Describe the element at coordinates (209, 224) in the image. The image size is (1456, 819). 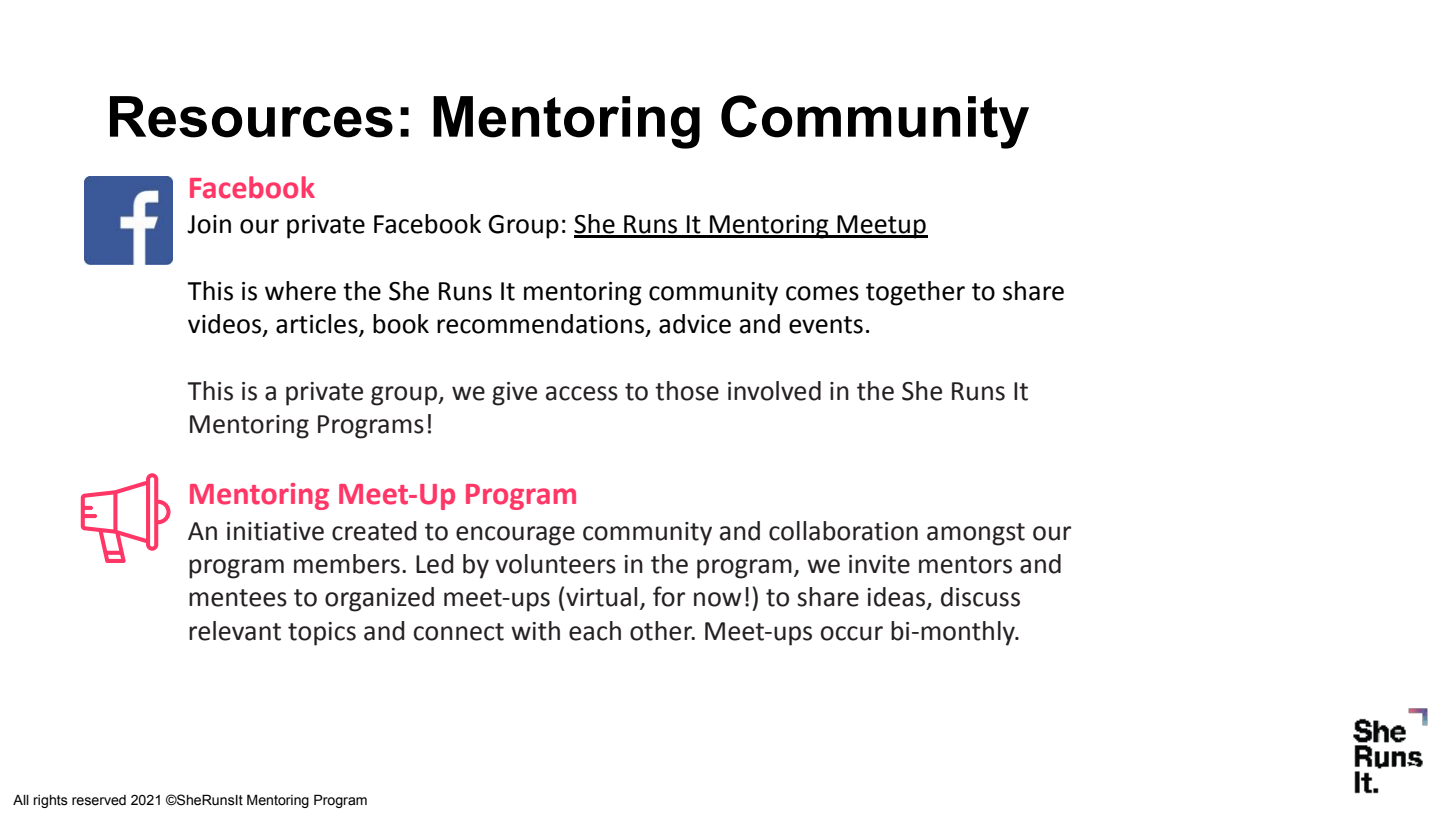
I see `Join` at that location.
